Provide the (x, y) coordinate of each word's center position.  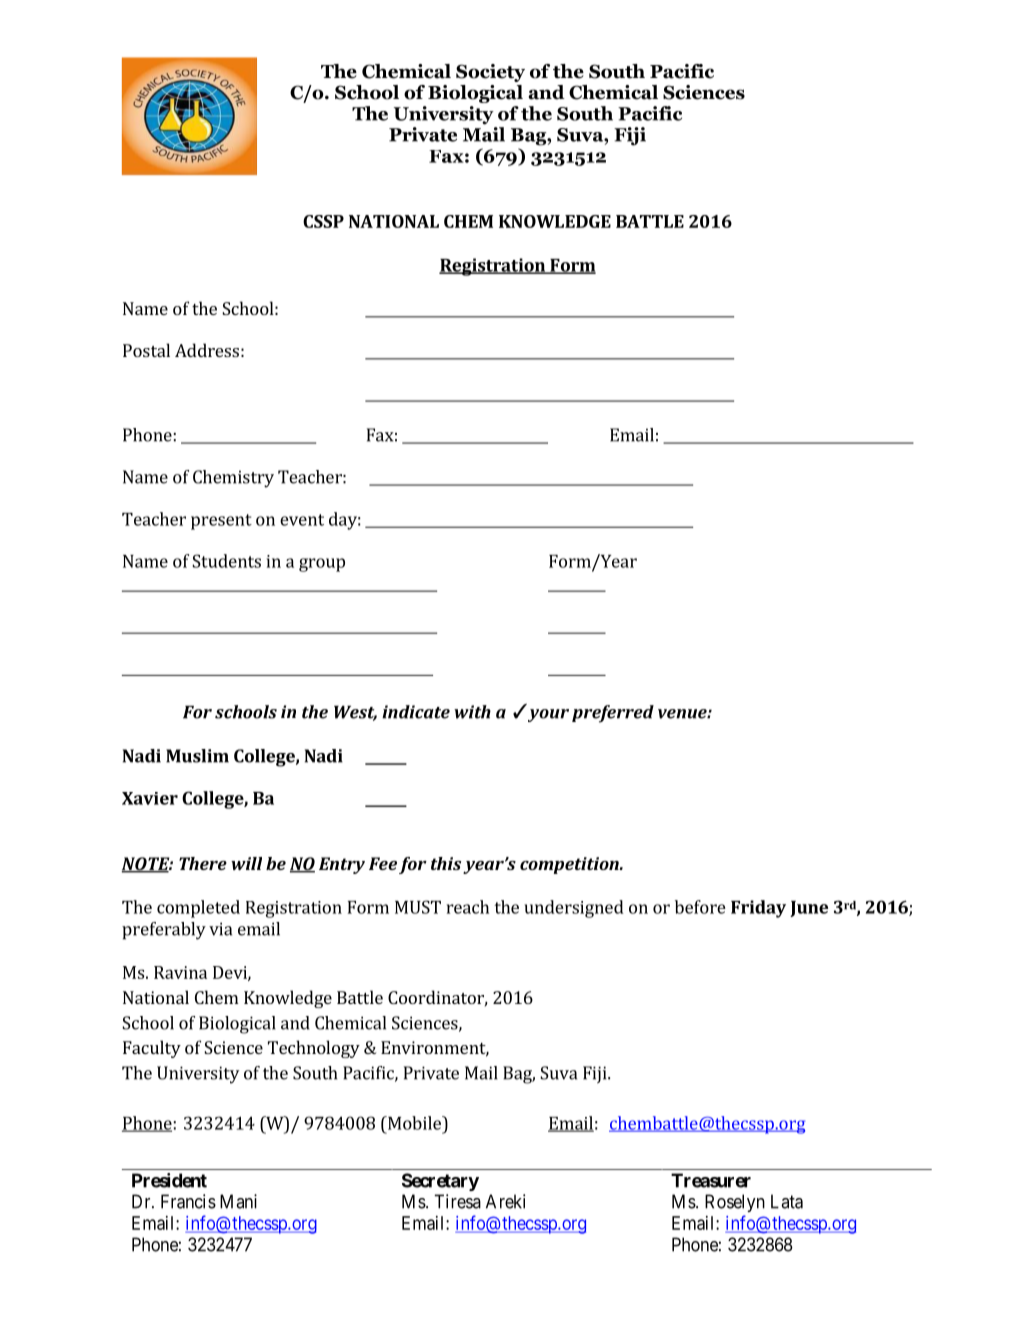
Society (490, 73)
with (472, 712)
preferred (613, 714)
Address (207, 350)
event (302, 520)
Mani (238, 1201)
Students (226, 561)
